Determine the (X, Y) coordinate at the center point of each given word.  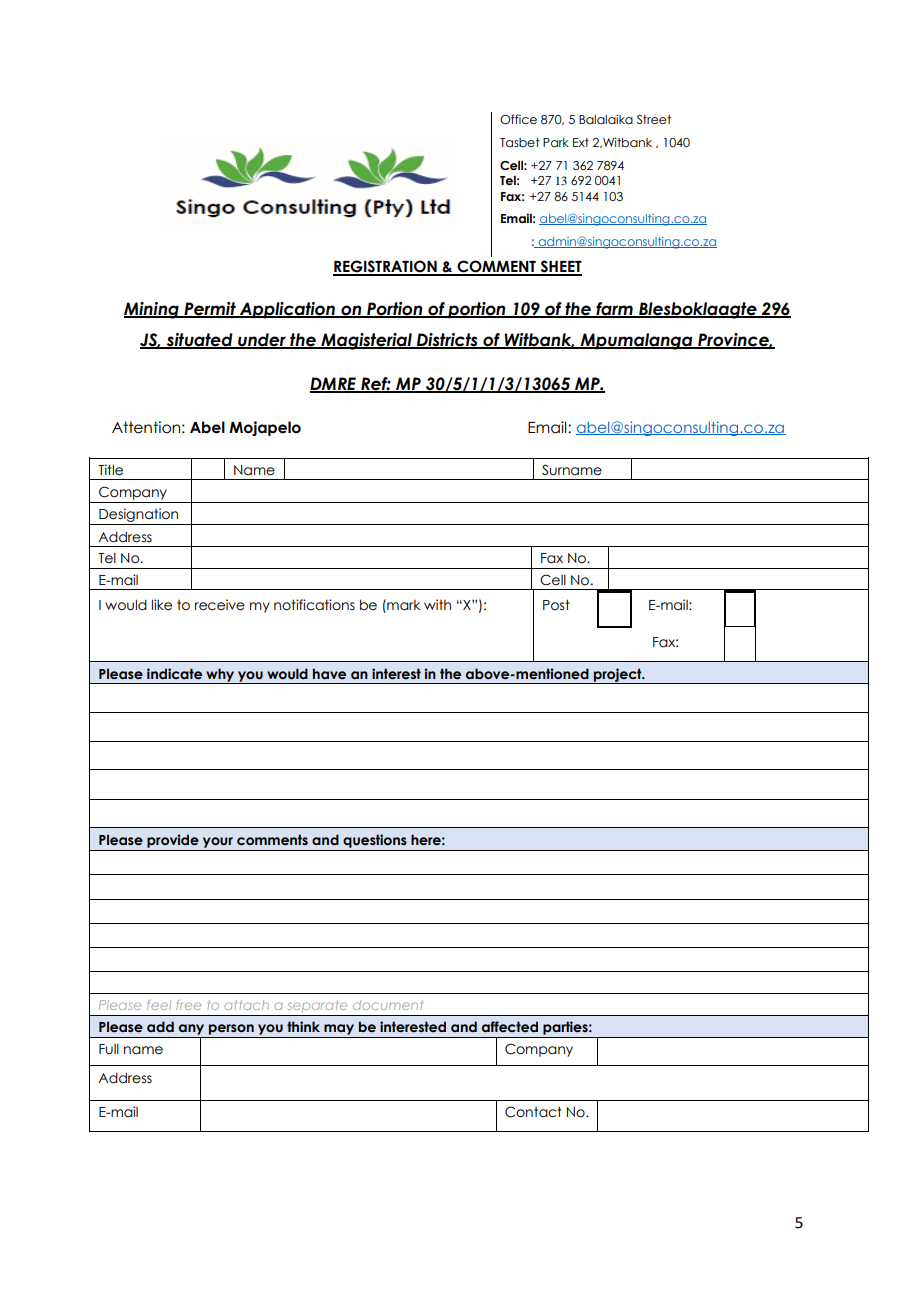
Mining (152, 310)
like (161, 605)
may (339, 1029)
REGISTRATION (386, 267)
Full (109, 1049)
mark (402, 605)
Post (556, 605)
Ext (581, 142)
